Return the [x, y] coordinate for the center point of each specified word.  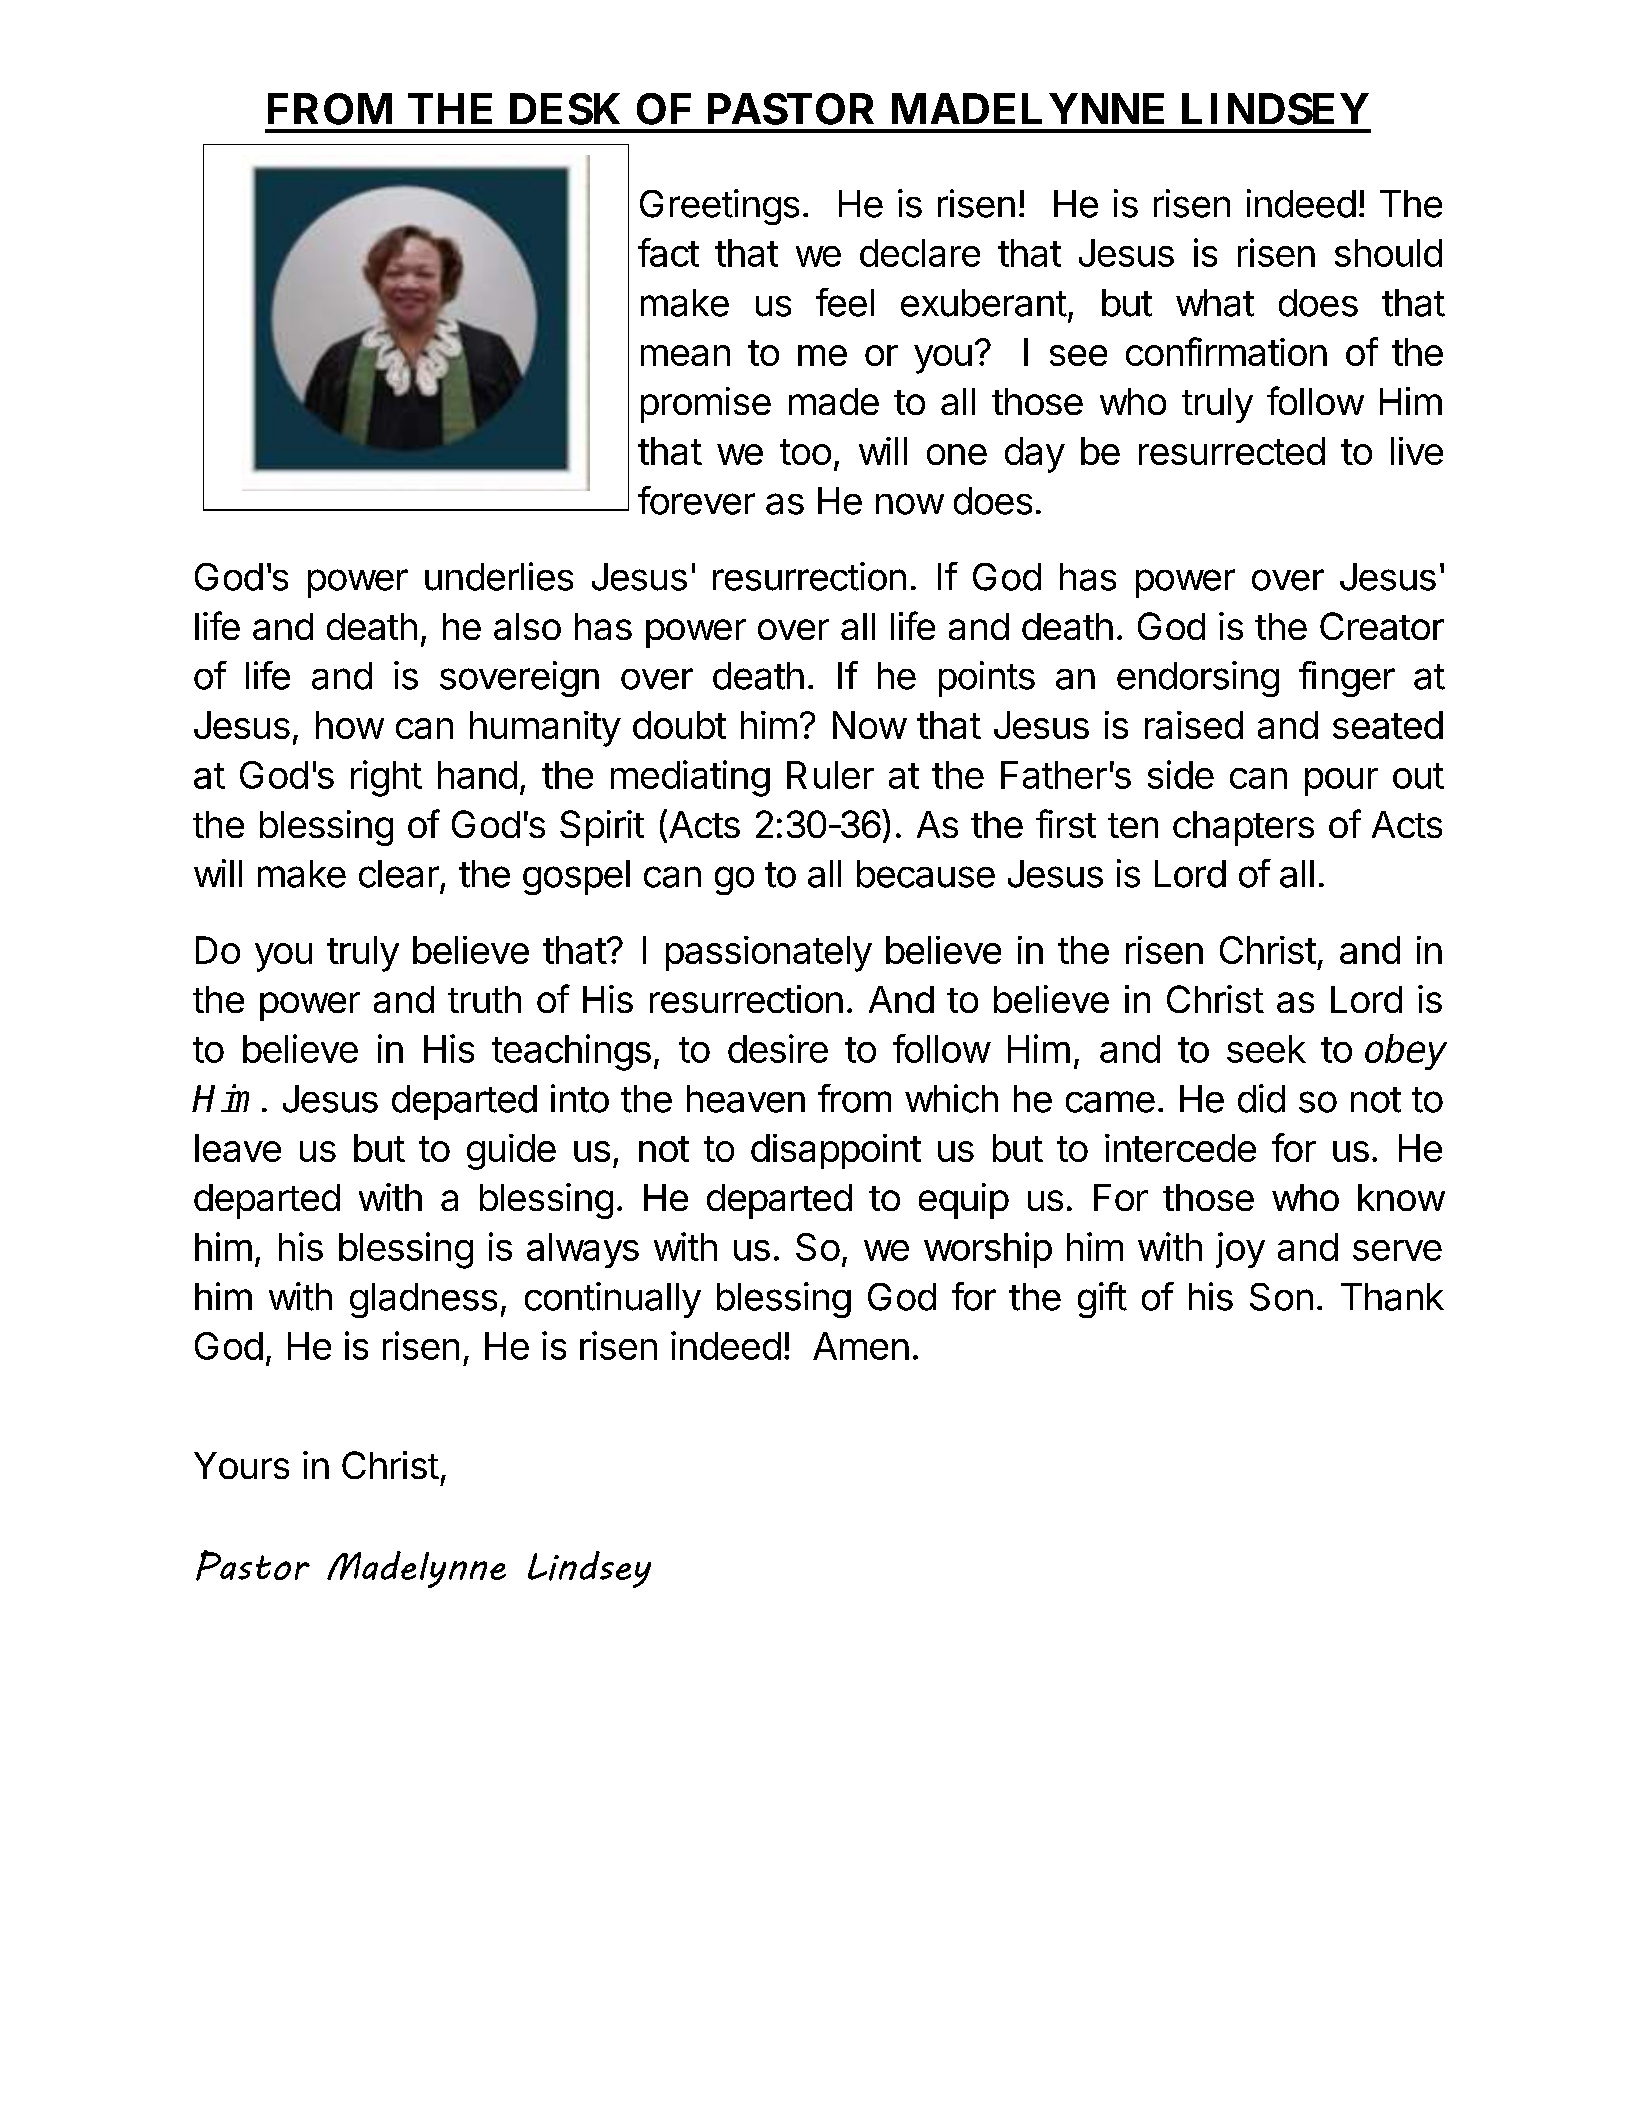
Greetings [719, 207]
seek [1266, 1049]
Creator [1382, 626]
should [1388, 253]
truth [484, 999]
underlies [499, 576]
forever [696, 500]
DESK [565, 109]
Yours [241, 1465]
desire [778, 1048]
